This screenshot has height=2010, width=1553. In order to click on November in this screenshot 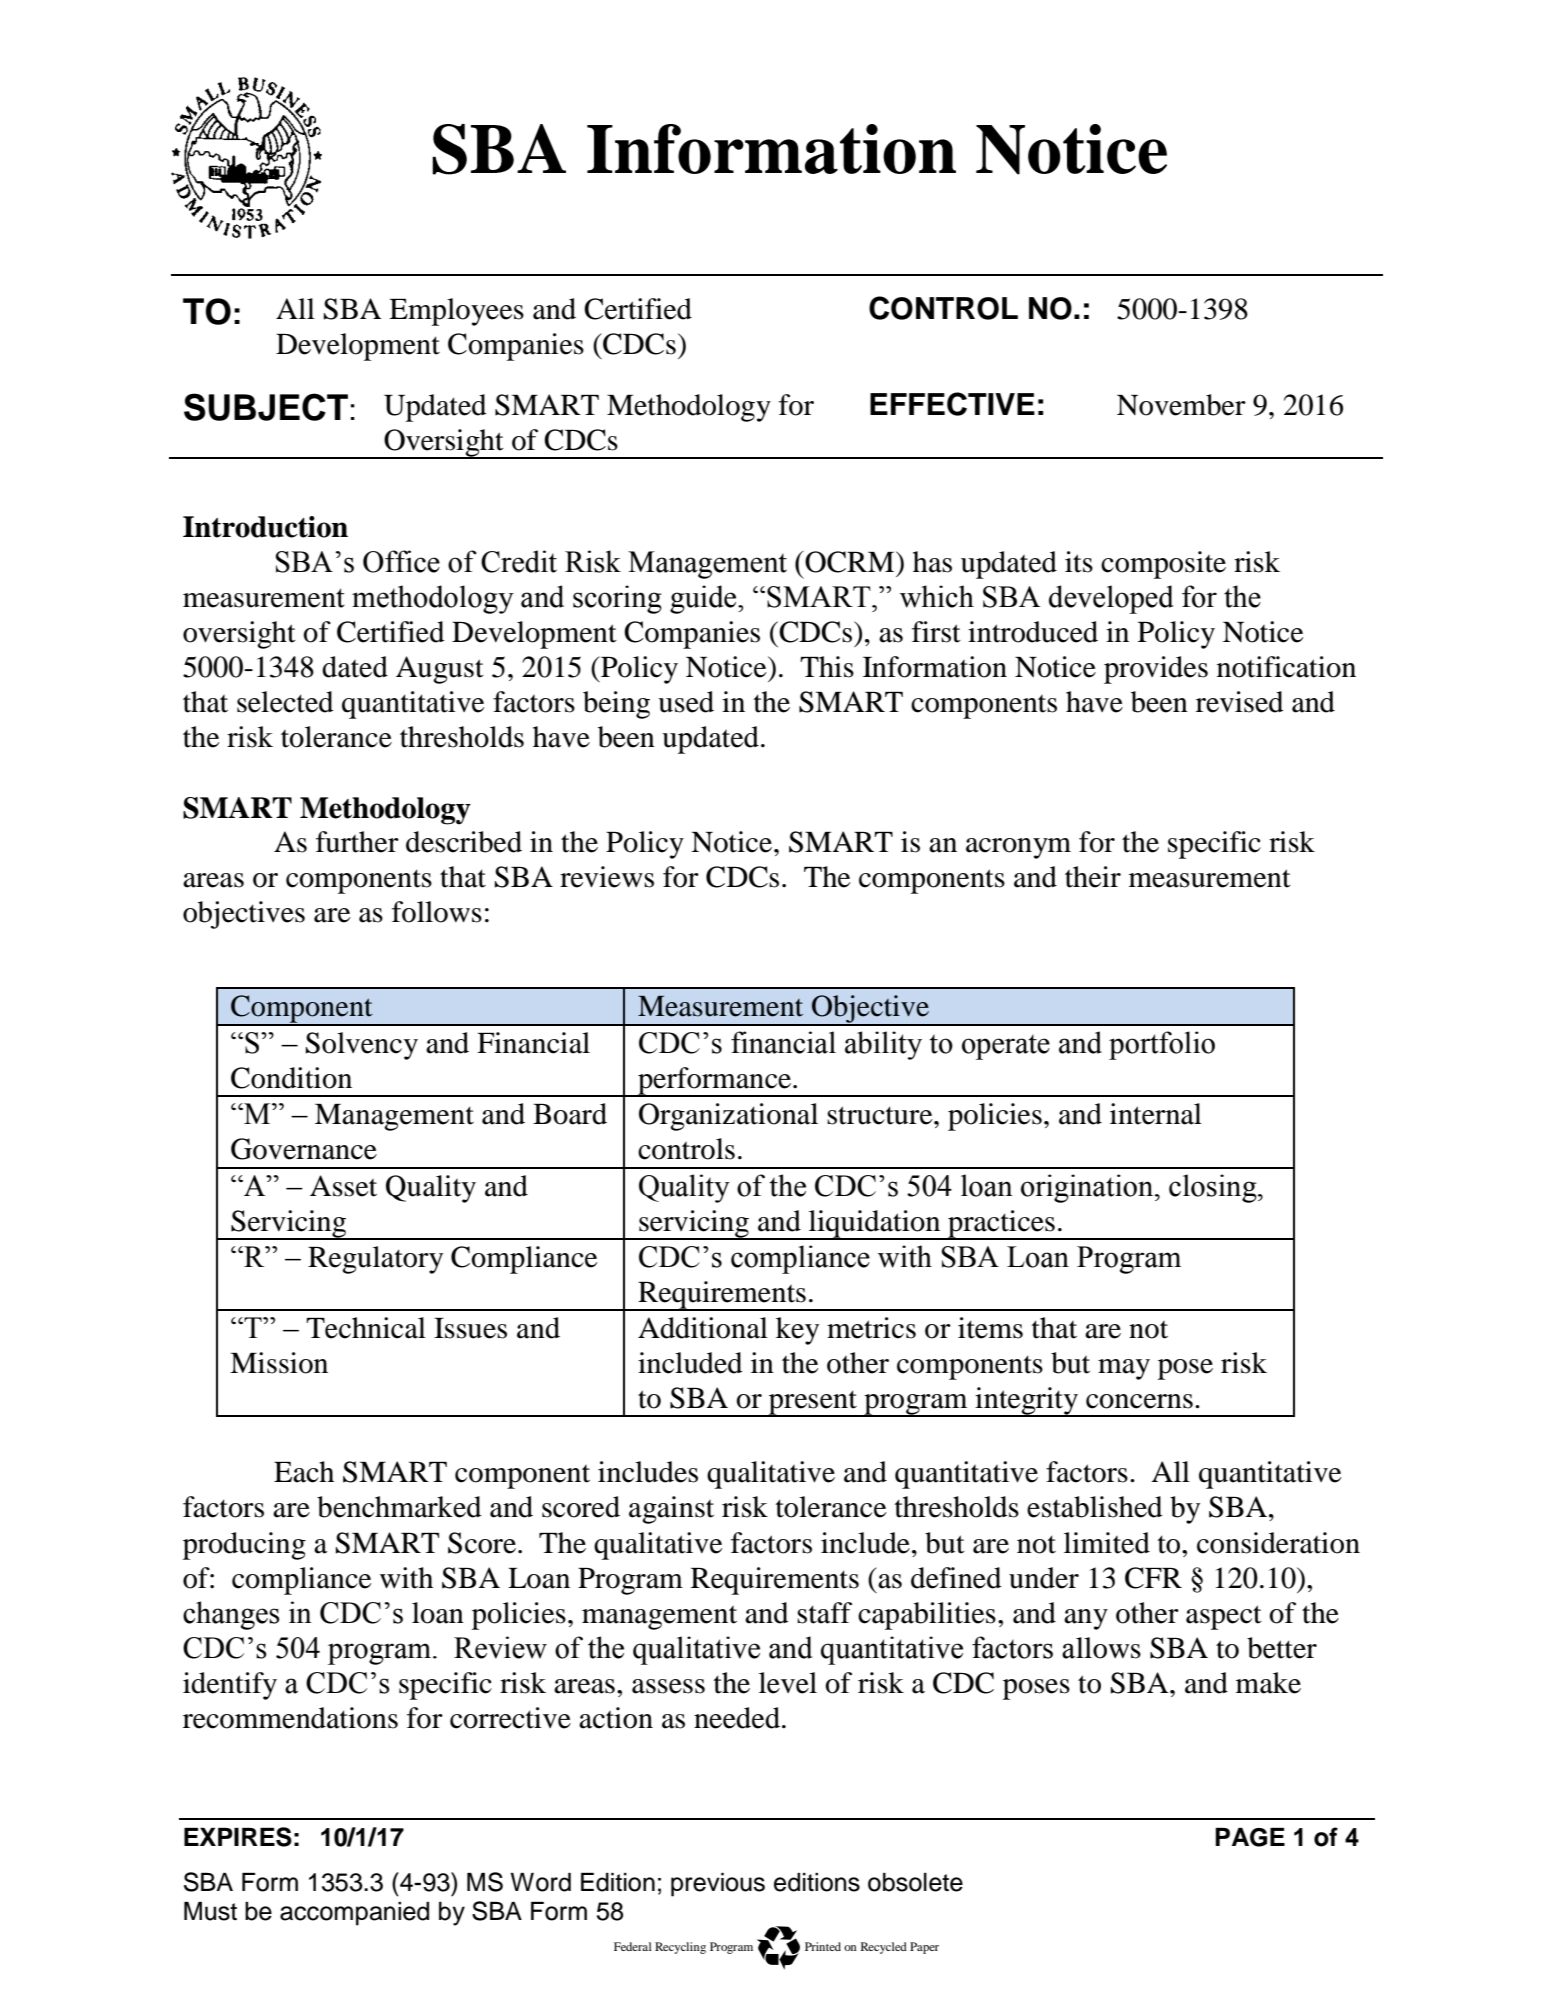, I will do `click(1181, 405)`.
